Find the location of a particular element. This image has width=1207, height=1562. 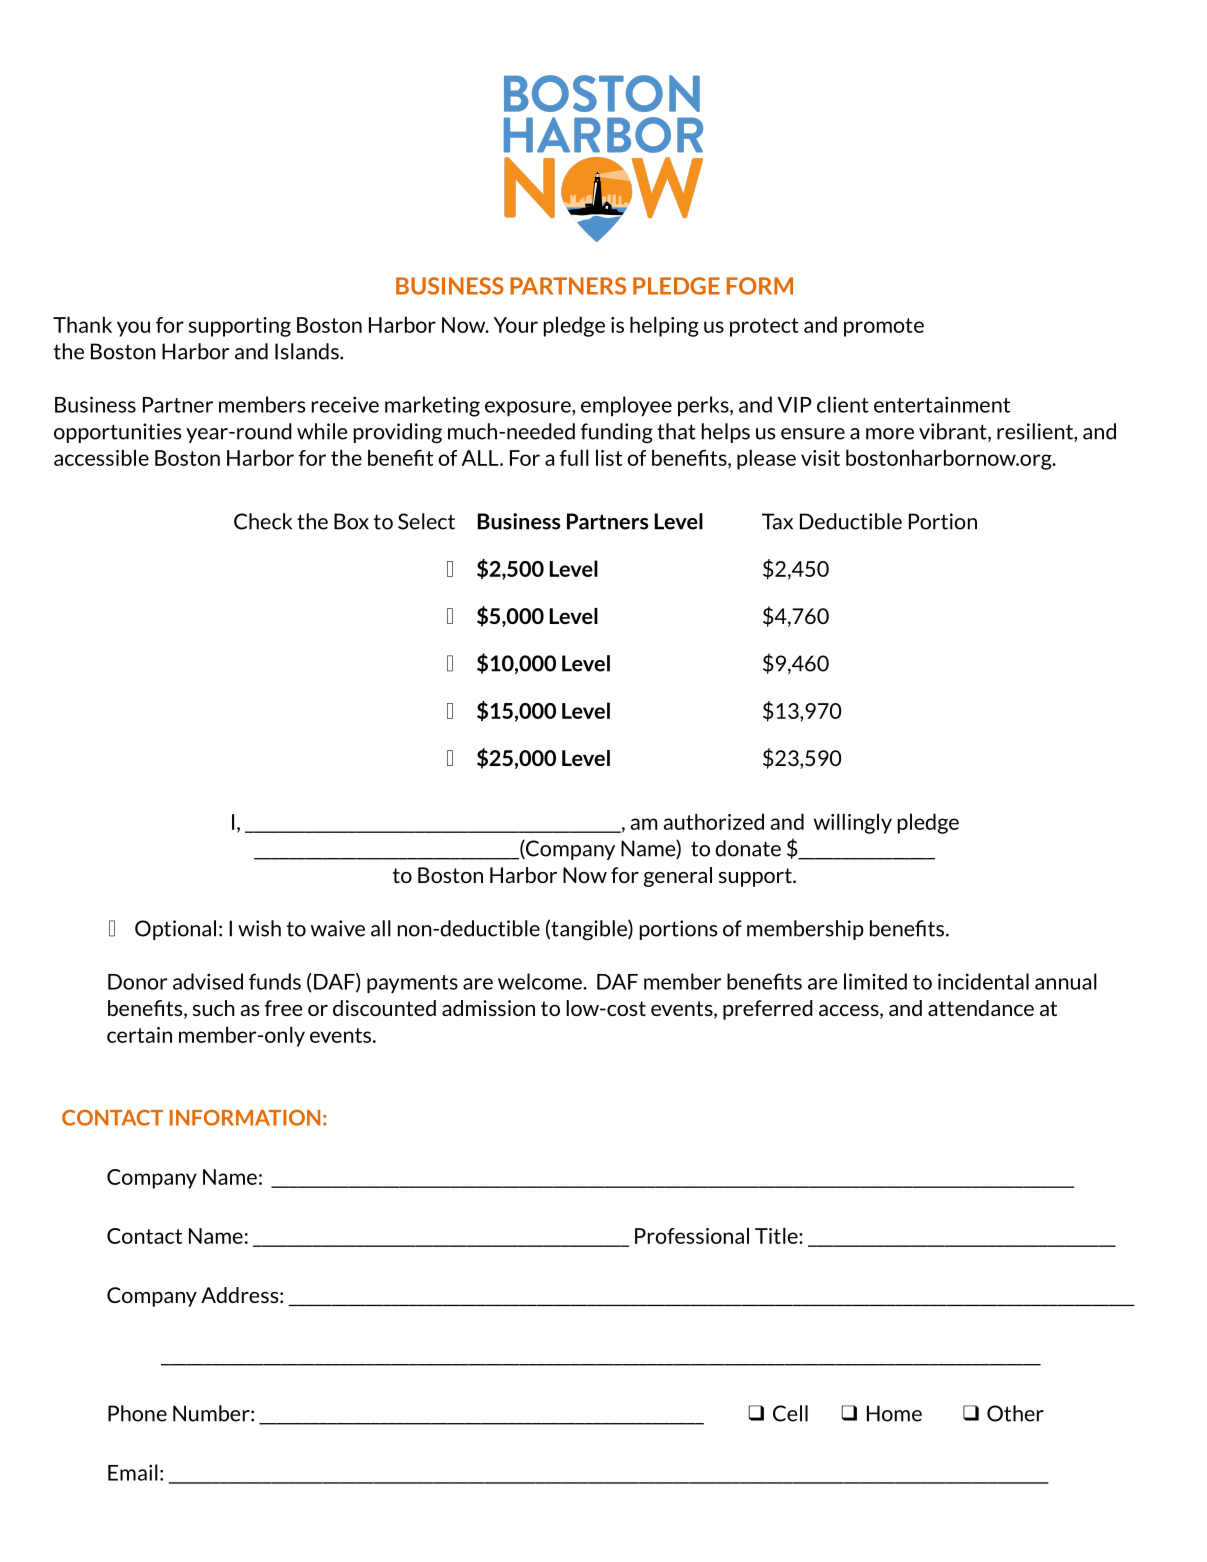

authorized is located at coordinates (714, 821).
